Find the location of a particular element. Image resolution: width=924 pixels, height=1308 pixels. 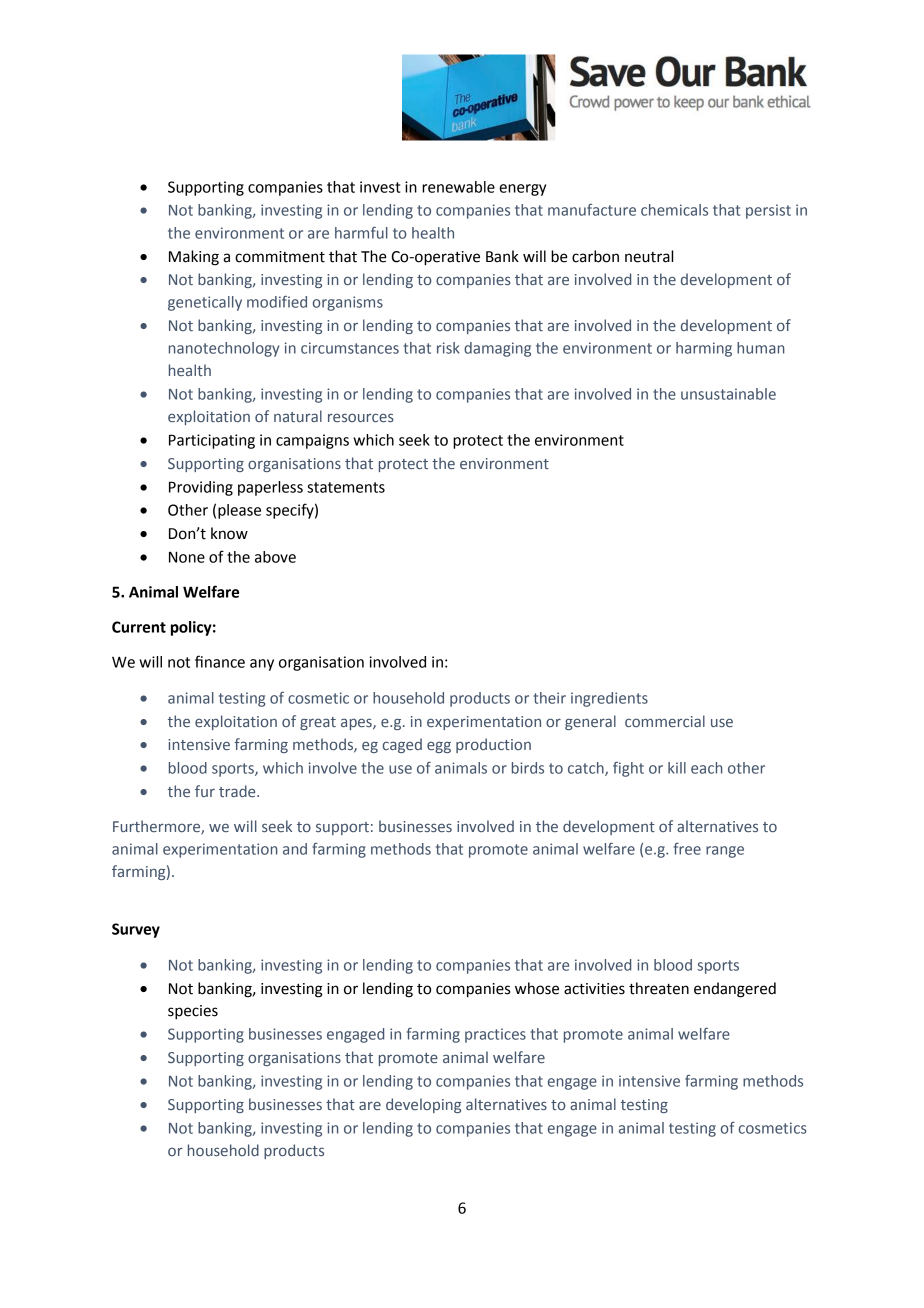

commercial is located at coordinates (665, 721).
